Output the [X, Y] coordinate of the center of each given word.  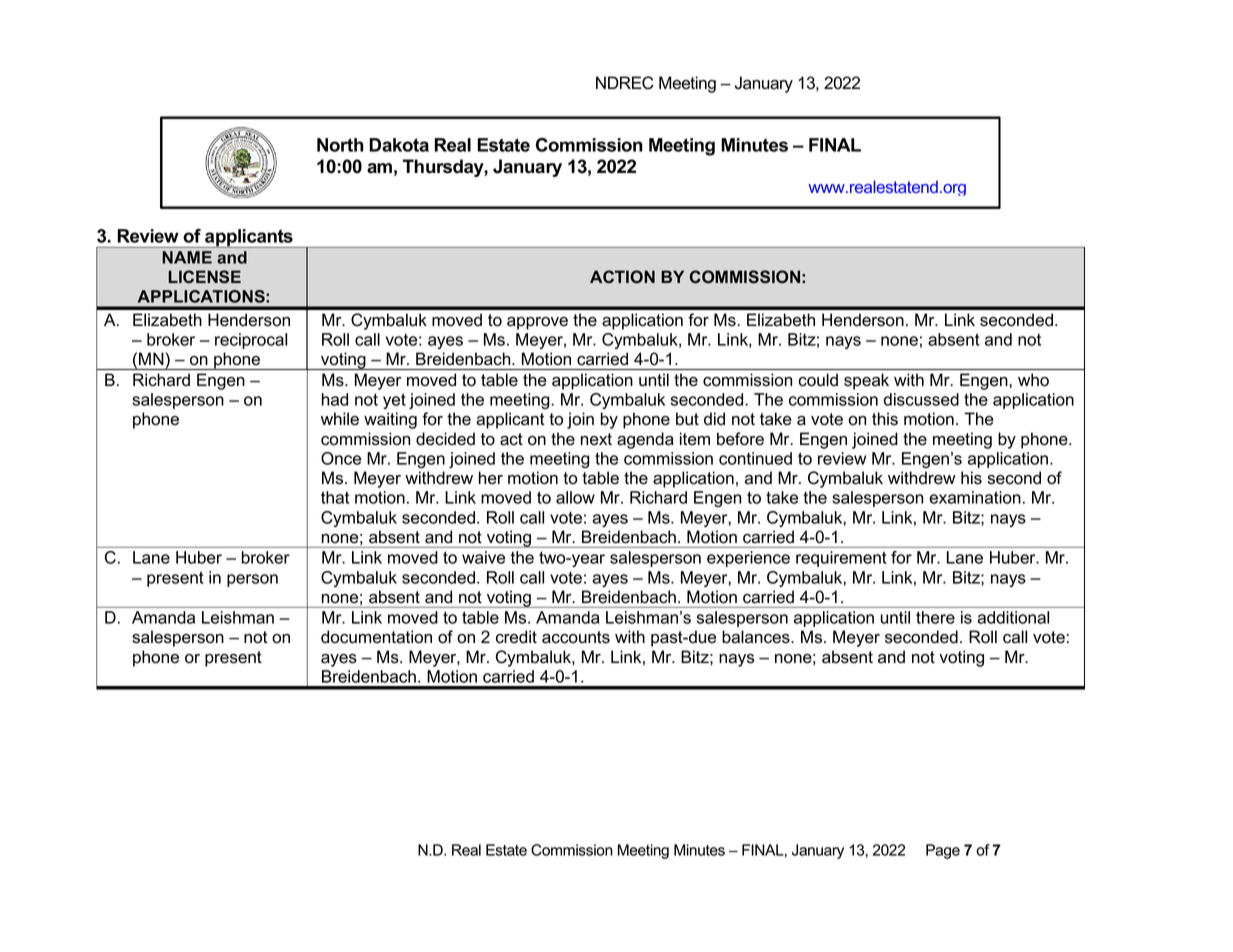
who [1033, 380]
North [340, 145]
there [935, 617]
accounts [576, 637]
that [335, 497]
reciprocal [251, 341]
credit [516, 637]
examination [975, 497]
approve [537, 323]
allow [575, 497]
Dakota [399, 145]
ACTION [622, 276]
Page [943, 851]
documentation [376, 637]
